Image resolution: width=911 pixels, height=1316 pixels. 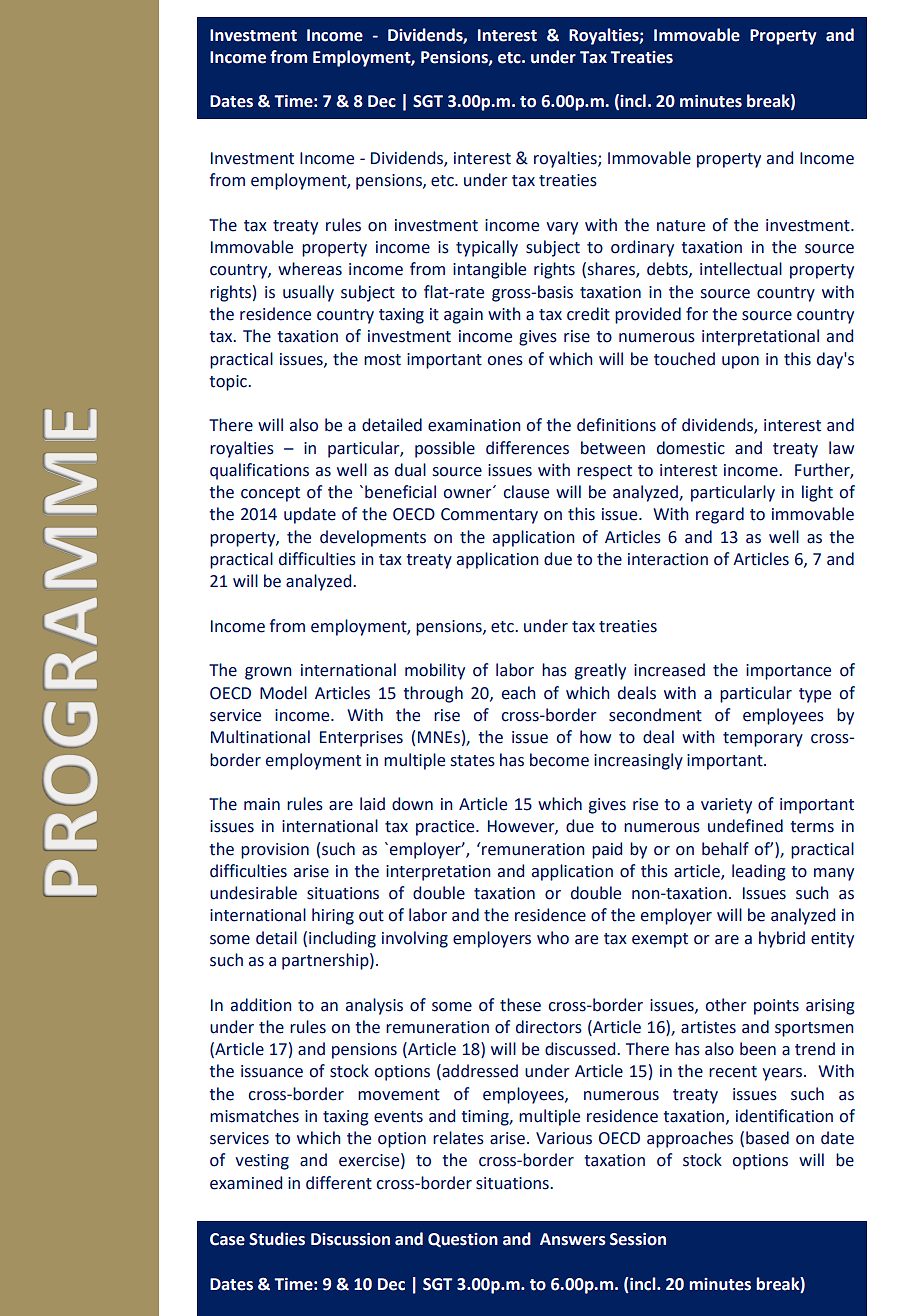 I want to click on temporary, so click(x=763, y=739).
